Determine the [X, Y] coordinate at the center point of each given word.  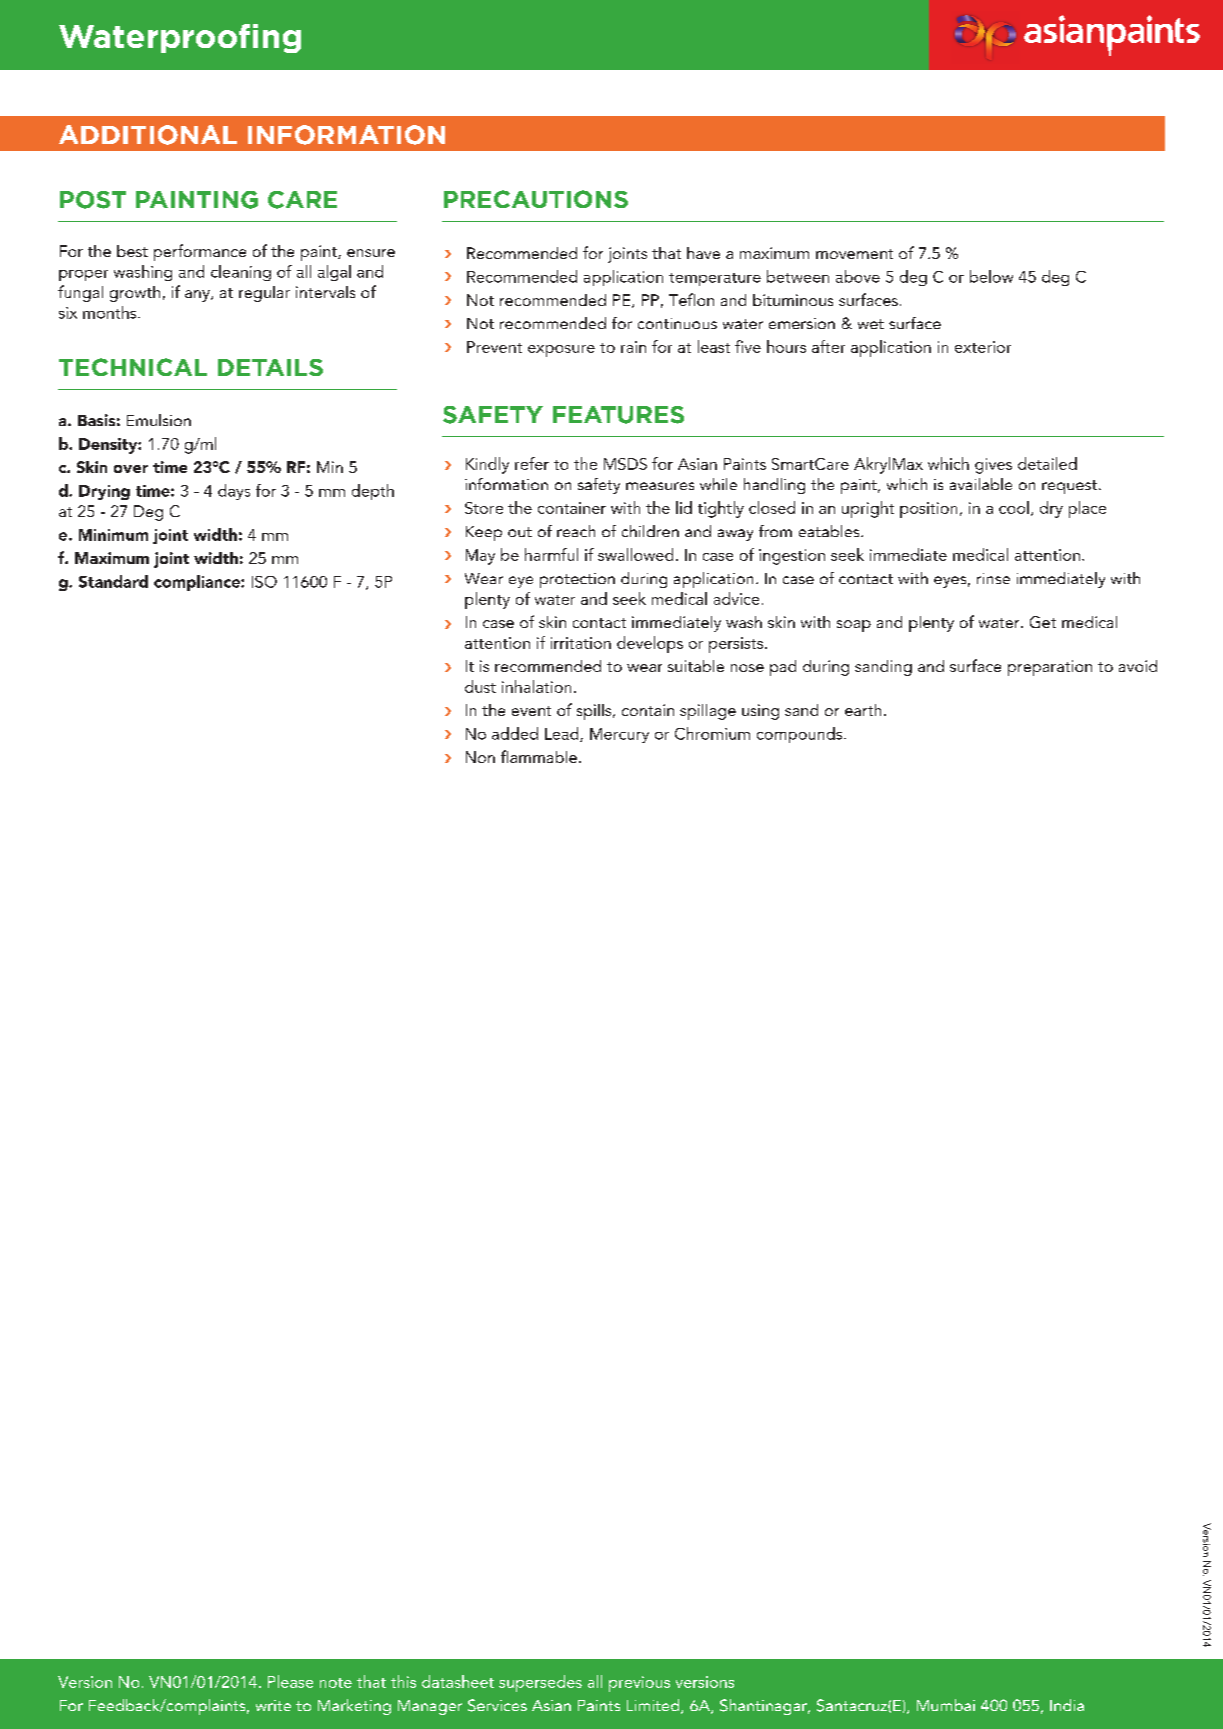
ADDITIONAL [148, 135]
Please [290, 1681]
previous [639, 1684]
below [991, 276]
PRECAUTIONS [536, 199]
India [1067, 1705]
